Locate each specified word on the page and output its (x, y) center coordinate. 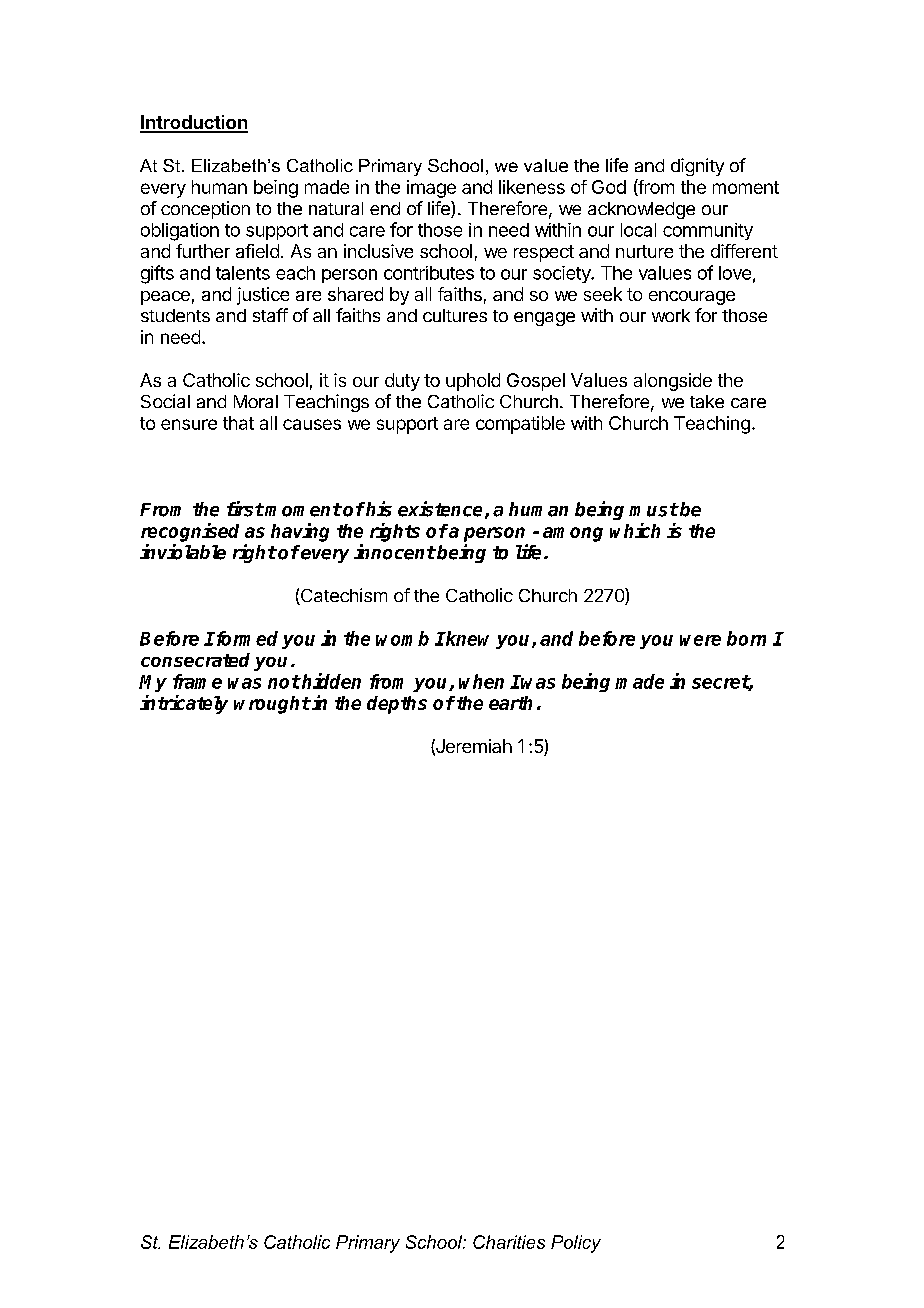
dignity (697, 167)
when (481, 681)
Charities (509, 1242)
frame (197, 681)
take (707, 401)
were (700, 640)
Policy (576, 1244)
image (431, 189)
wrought (272, 705)
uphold (473, 382)
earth (510, 703)
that (238, 423)
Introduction (194, 123)
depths (397, 705)
